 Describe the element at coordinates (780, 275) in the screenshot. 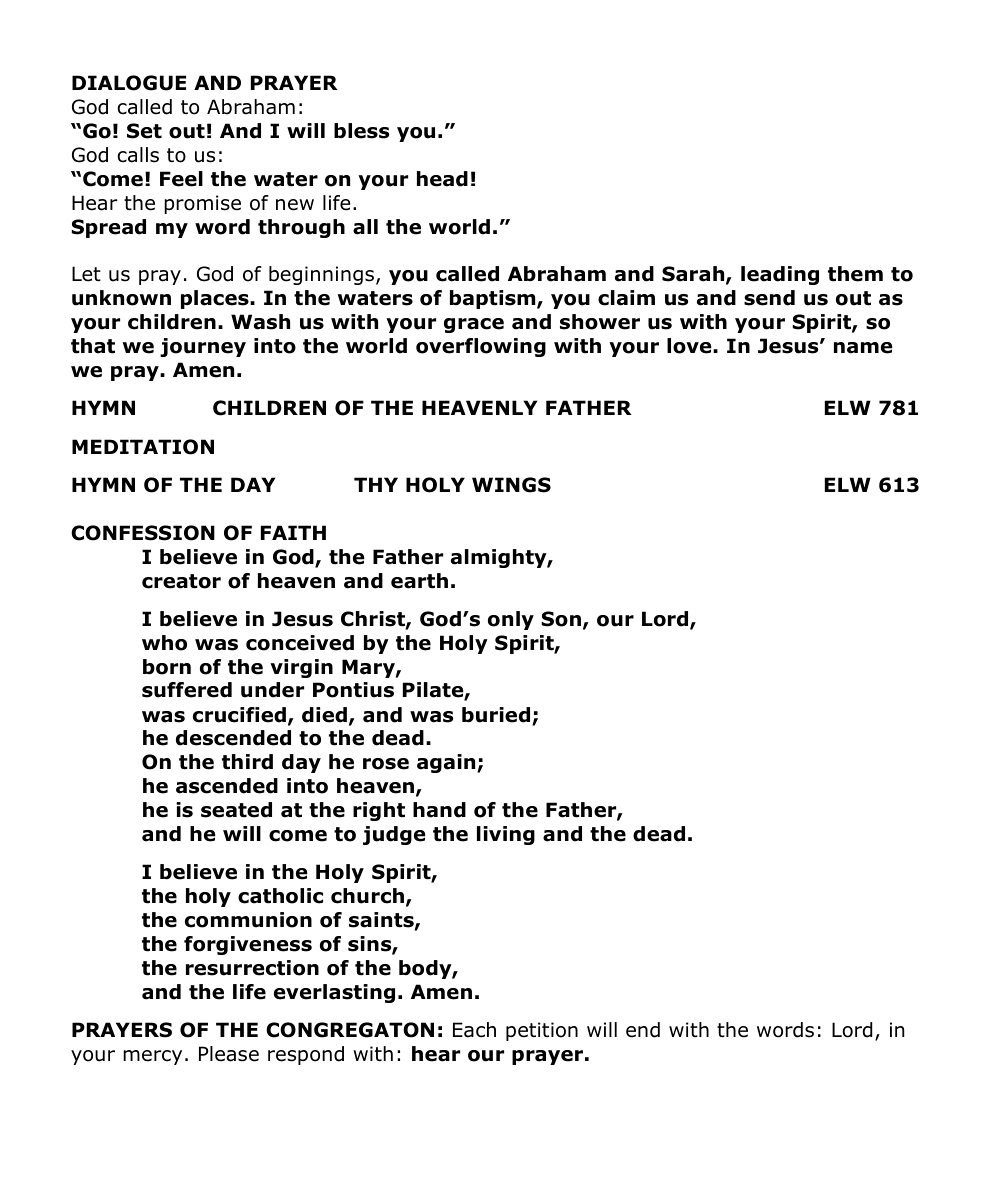

I see `leading` at that location.
